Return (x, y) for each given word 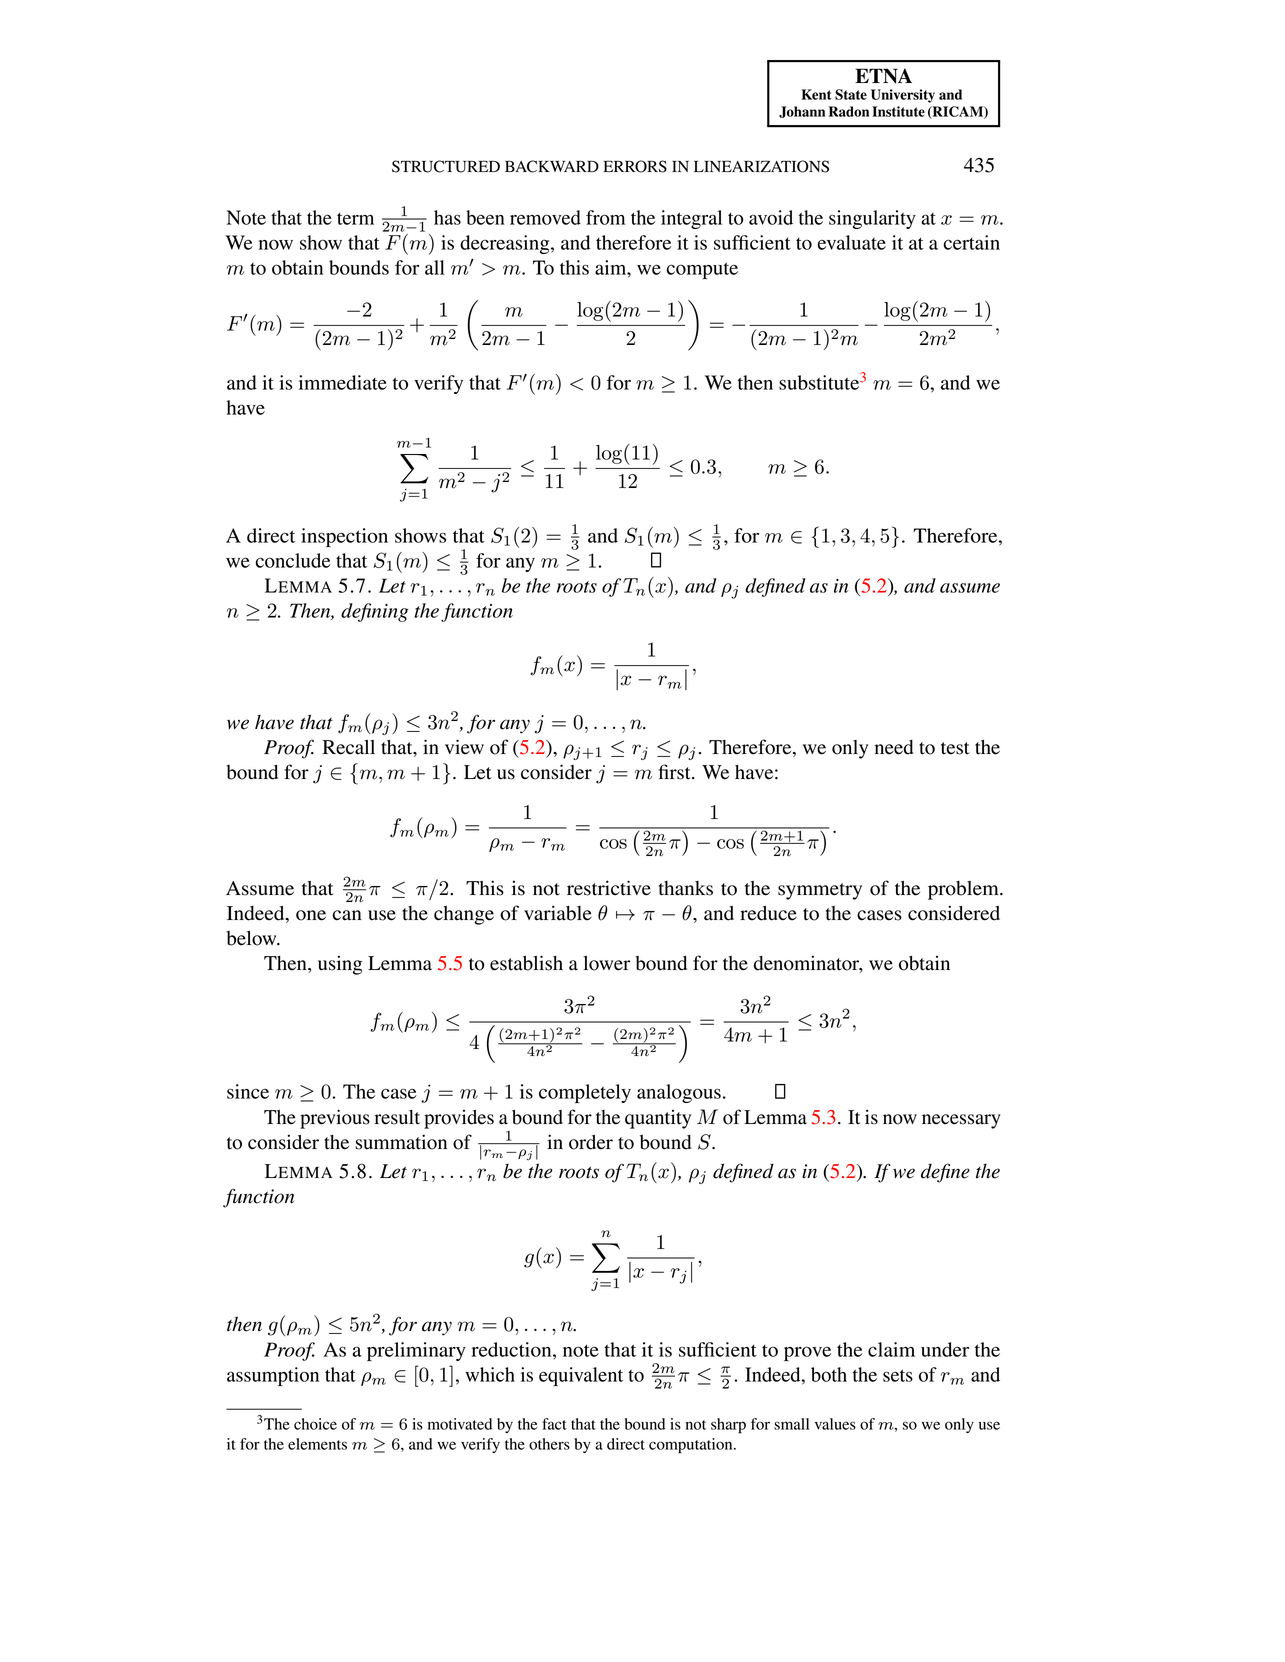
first (676, 772)
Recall (348, 747)
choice (315, 1424)
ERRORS (635, 166)
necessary (961, 1121)
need (894, 747)
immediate (343, 382)
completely (585, 1093)
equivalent (581, 1376)
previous (335, 1119)
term (355, 219)
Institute (898, 111)
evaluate (852, 242)
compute (702, 270)
